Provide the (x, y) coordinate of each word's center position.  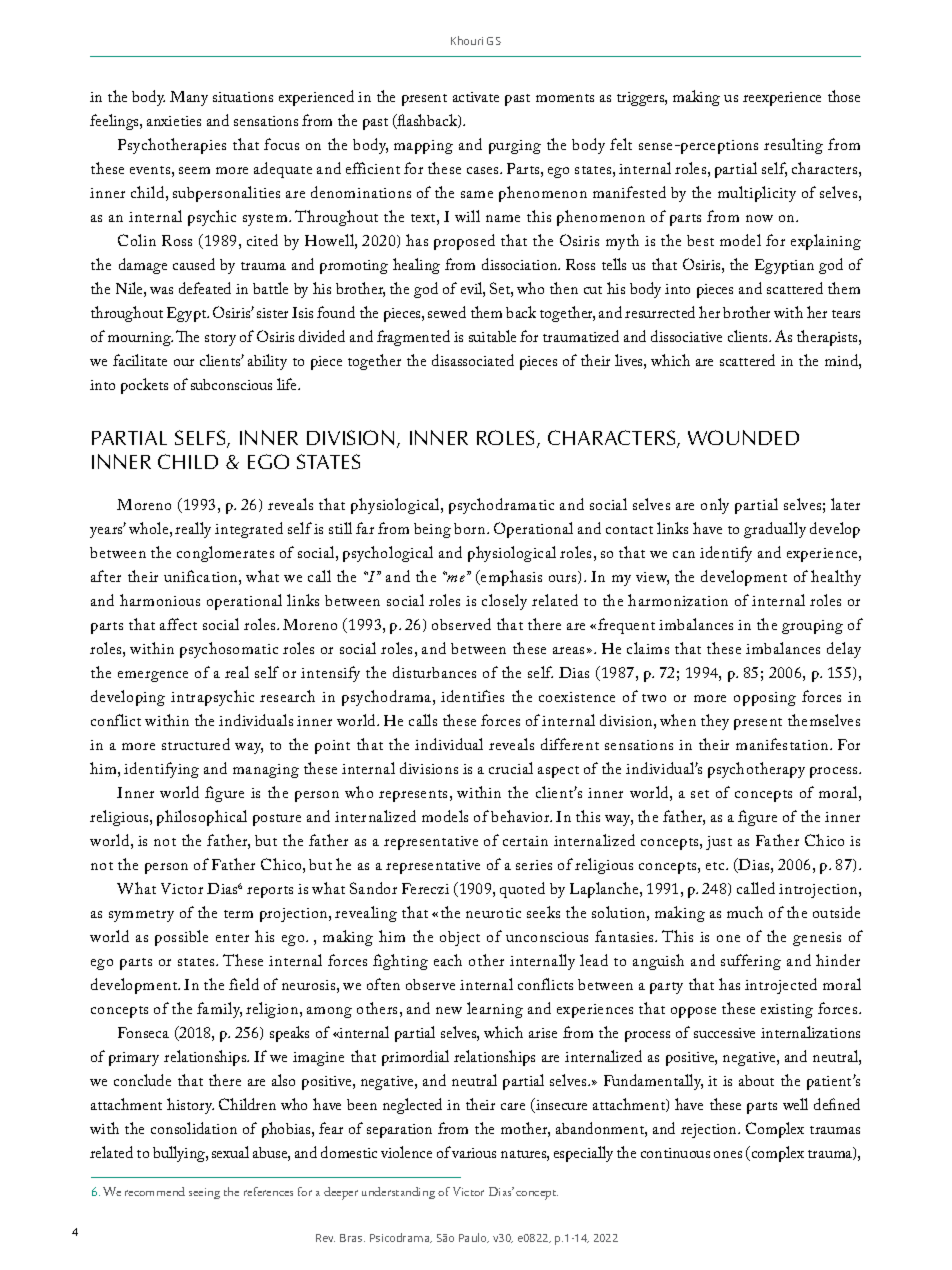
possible (181, 938)
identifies (472, 696)
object (460, 938)
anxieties (174, 121)
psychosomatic (229, 650)
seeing (204, 1193)
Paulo (474, 1238)
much (745, 912)
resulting (793, 146)
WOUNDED (743, 437)
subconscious (231, 384)
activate (476, 97)
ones (728, 1154)
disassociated (473, 360)
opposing (765, 699)
